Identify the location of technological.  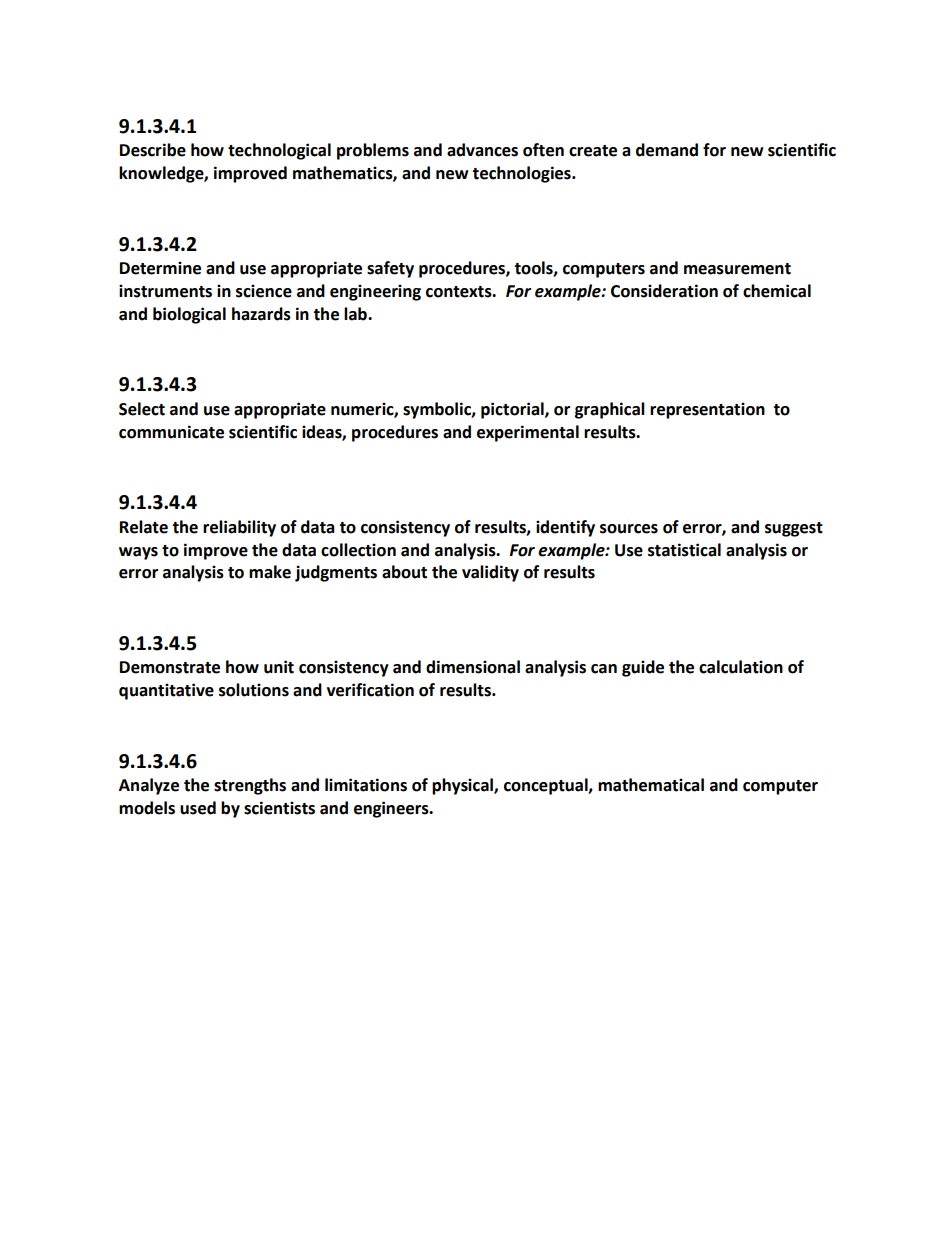
(279, 151).
